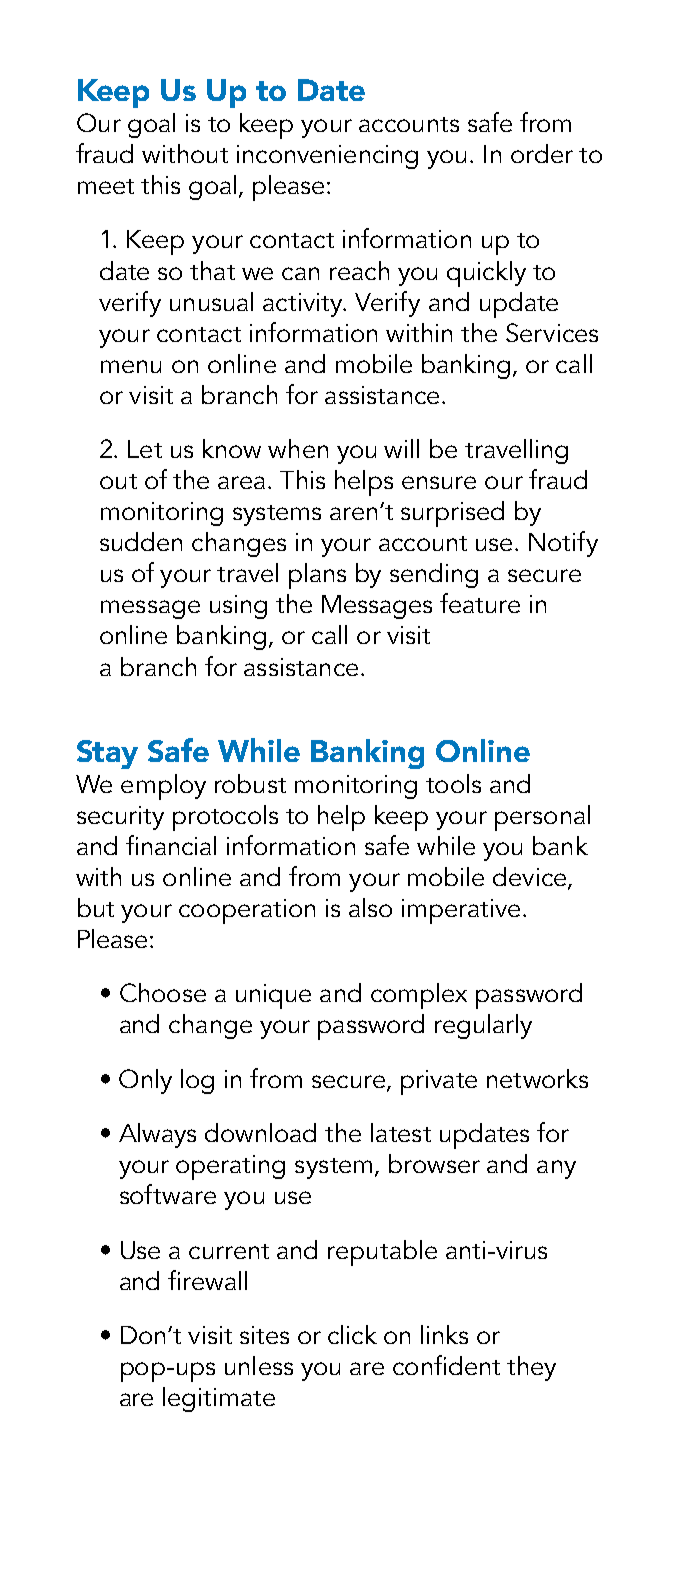  I want to click on order, so click(542, 153).
